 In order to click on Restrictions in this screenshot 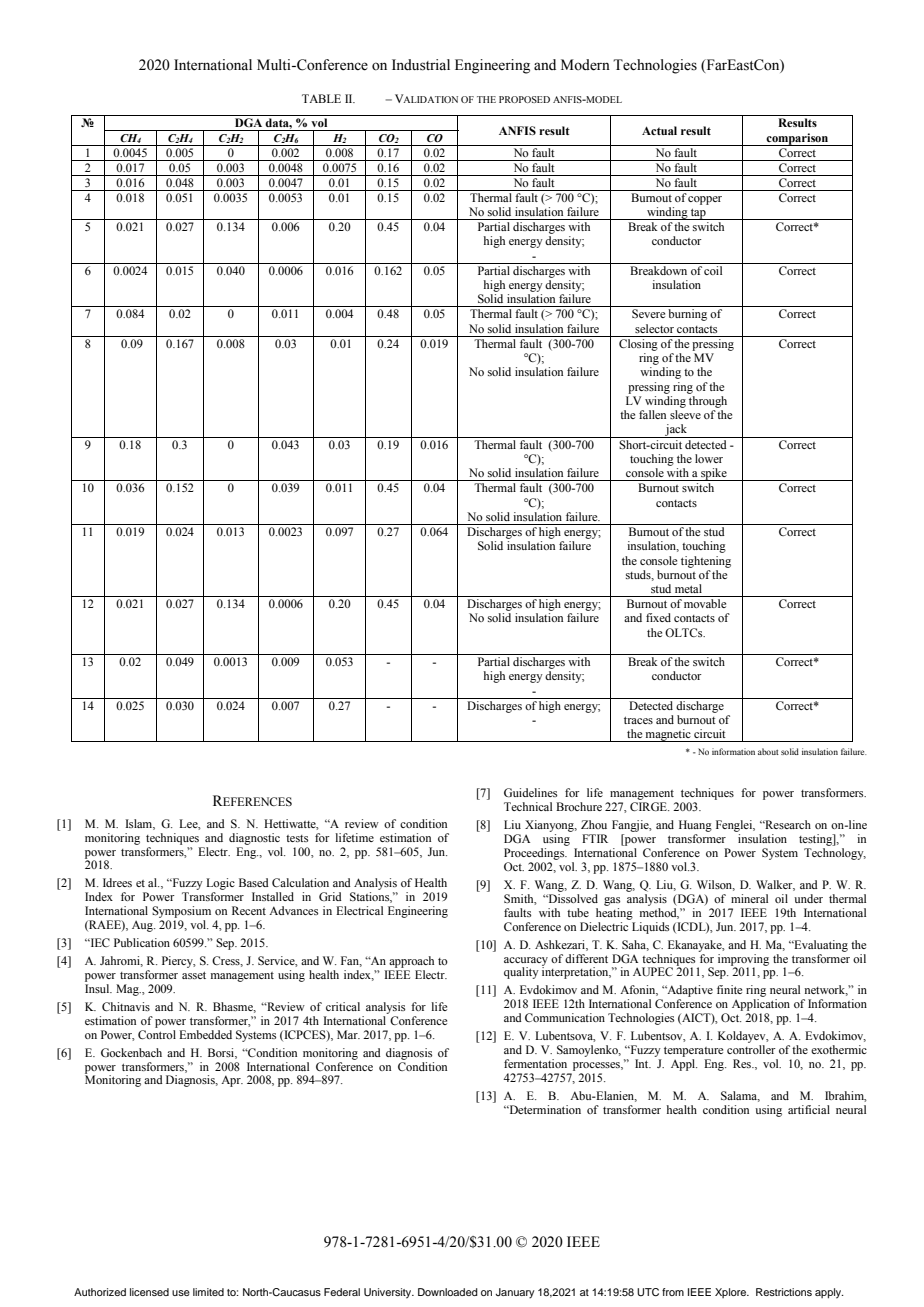, I will do `click(784, 1292)`.
